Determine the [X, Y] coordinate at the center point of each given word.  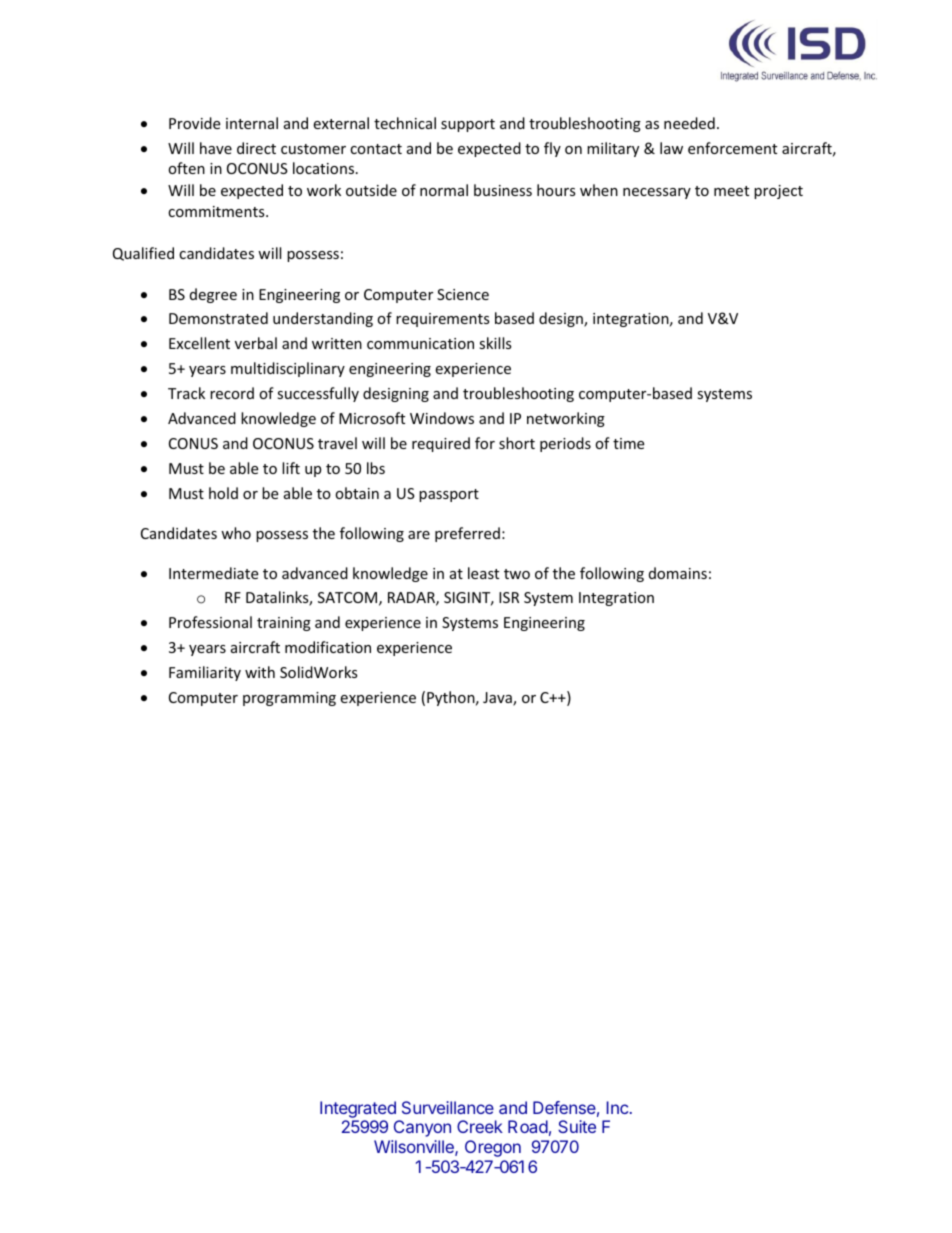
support [468, 125]
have [216, 148]
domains [678, 573]
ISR [509, 597]
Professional [210, 622]
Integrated [358, 1109]
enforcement [732, 148]
